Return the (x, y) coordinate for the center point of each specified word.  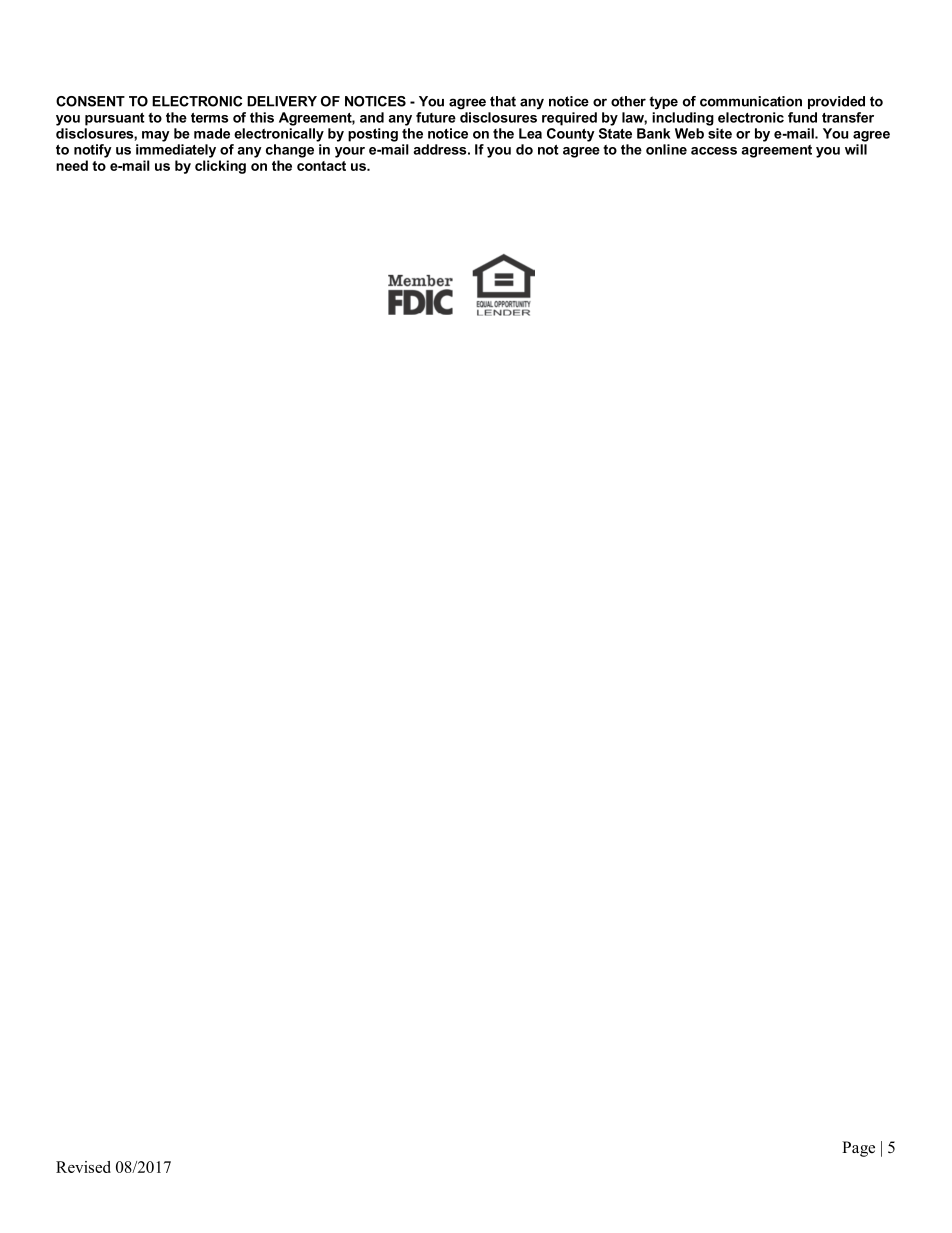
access (714, 151)
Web (689, 133)
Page (858, 1149)
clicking (220, 167)
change (290, 151)
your (350, 152)
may (156, 136)
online (666, 149)
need (72, 165)
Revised (83, 1167)
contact (321, 166)
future (436, 117)
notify (93, 151)
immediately (176, 151)
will (856, 149)
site (720, 133)
